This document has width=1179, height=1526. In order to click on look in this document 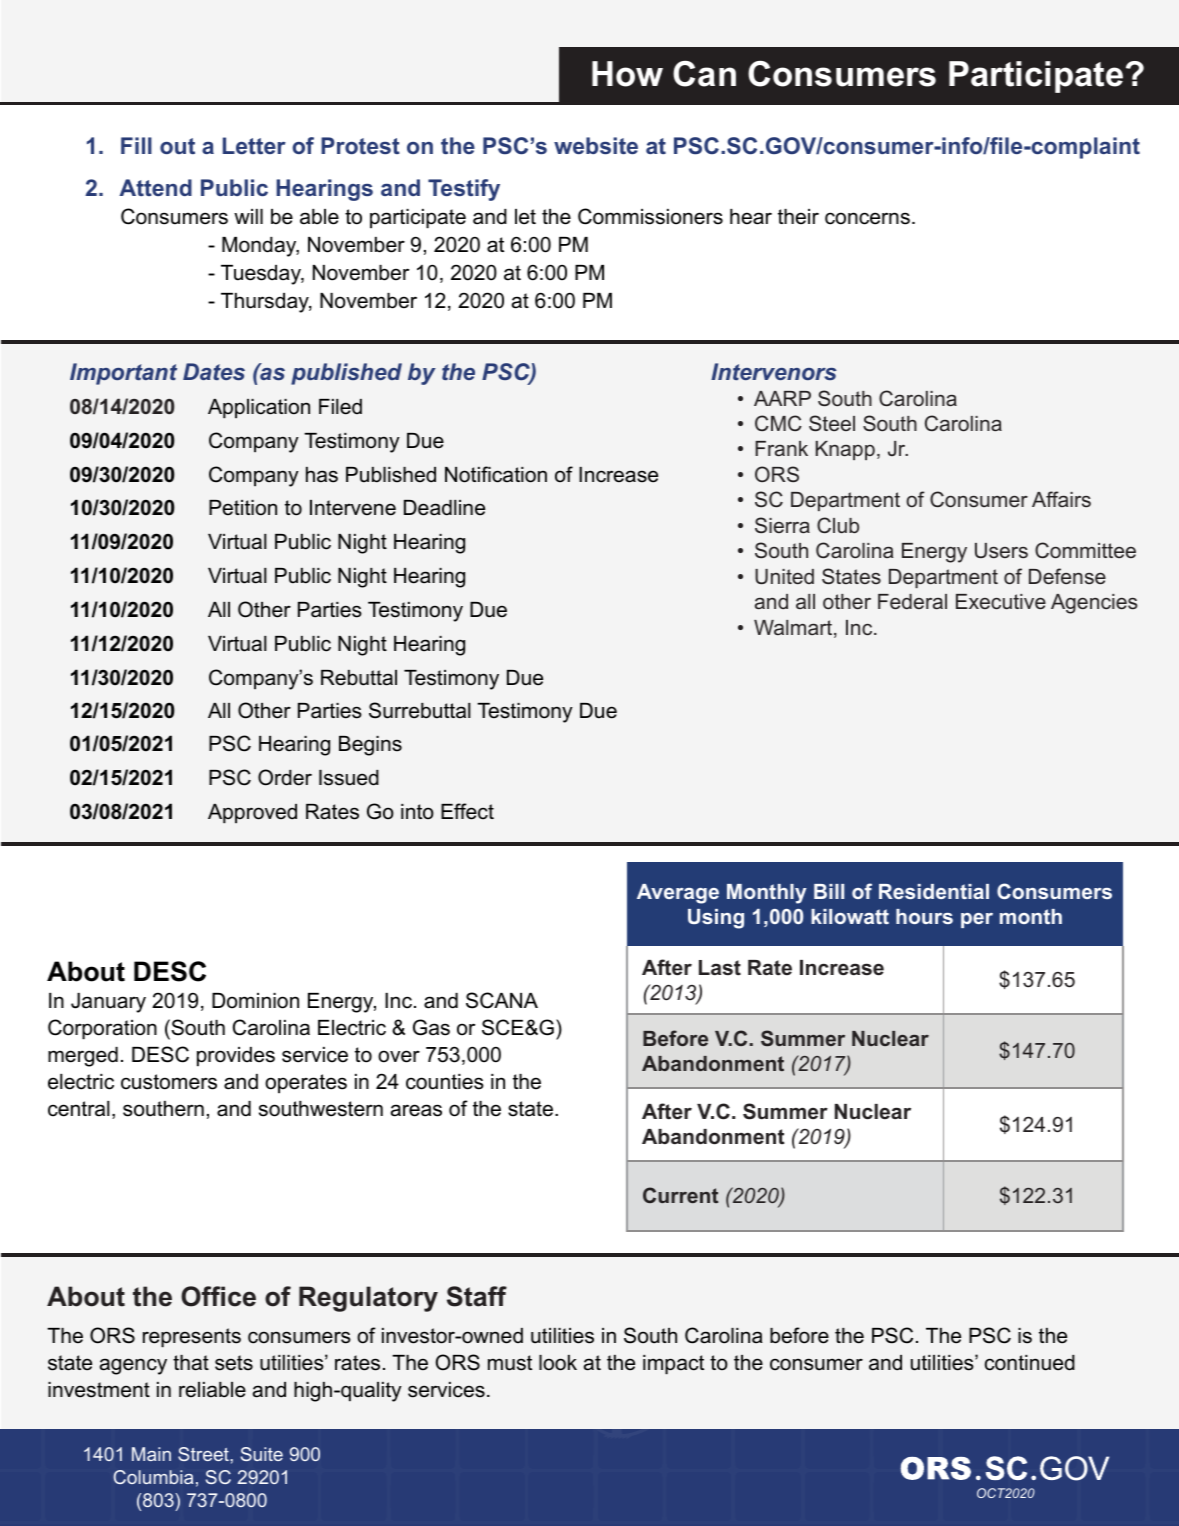, I will do `click(558, 1363)`.
